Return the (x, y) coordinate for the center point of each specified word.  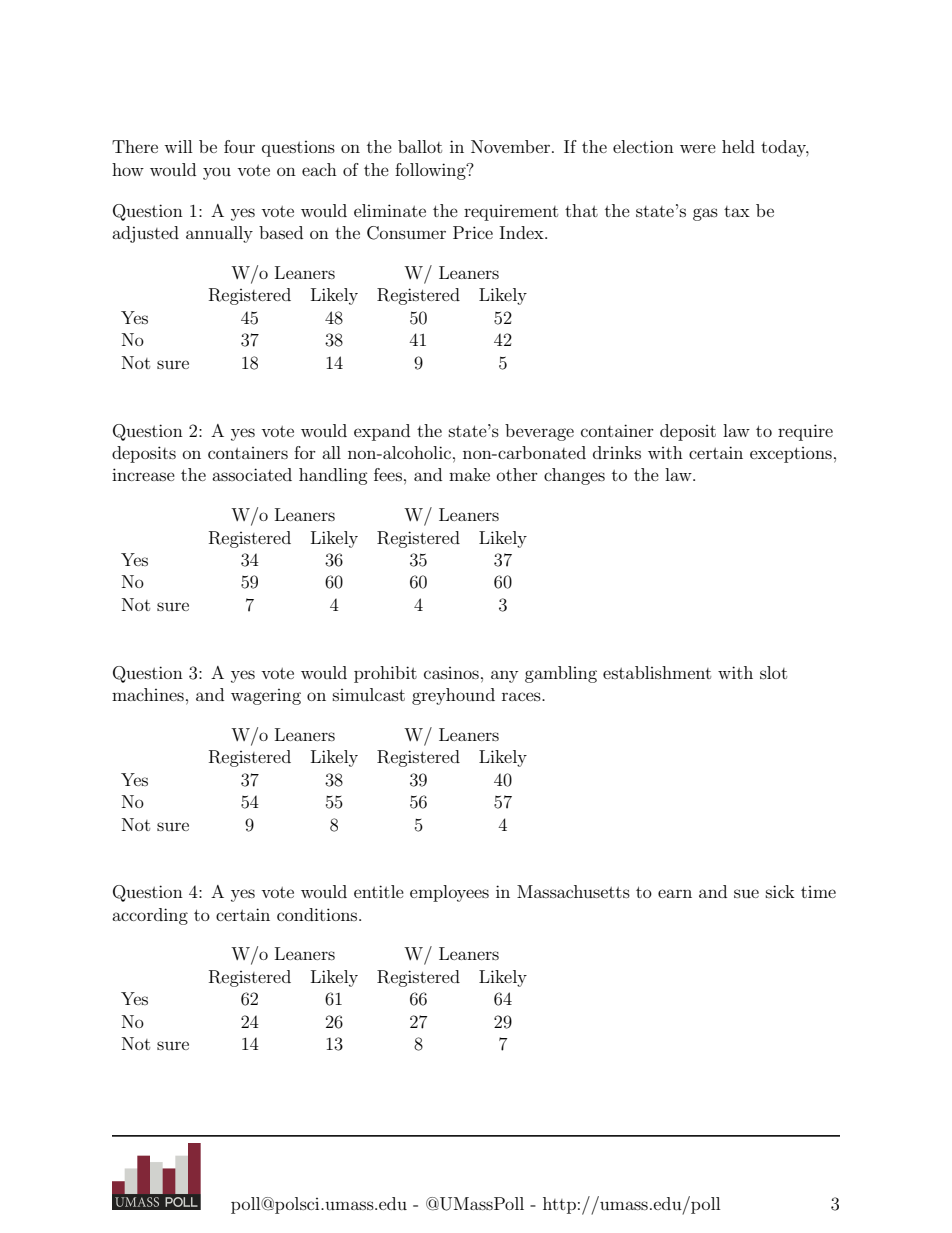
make (469, 474)
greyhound (453, 696)
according (150, 916)
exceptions (791, 455)
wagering (266, 697)
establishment (657, 672)
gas (705, 214)
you (217, 173)
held (738, 146)
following (431, 171)
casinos (451, 673)
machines (148, 694)
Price (473, 232)
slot (773, 672)
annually (219, 234)
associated (252, 474)
